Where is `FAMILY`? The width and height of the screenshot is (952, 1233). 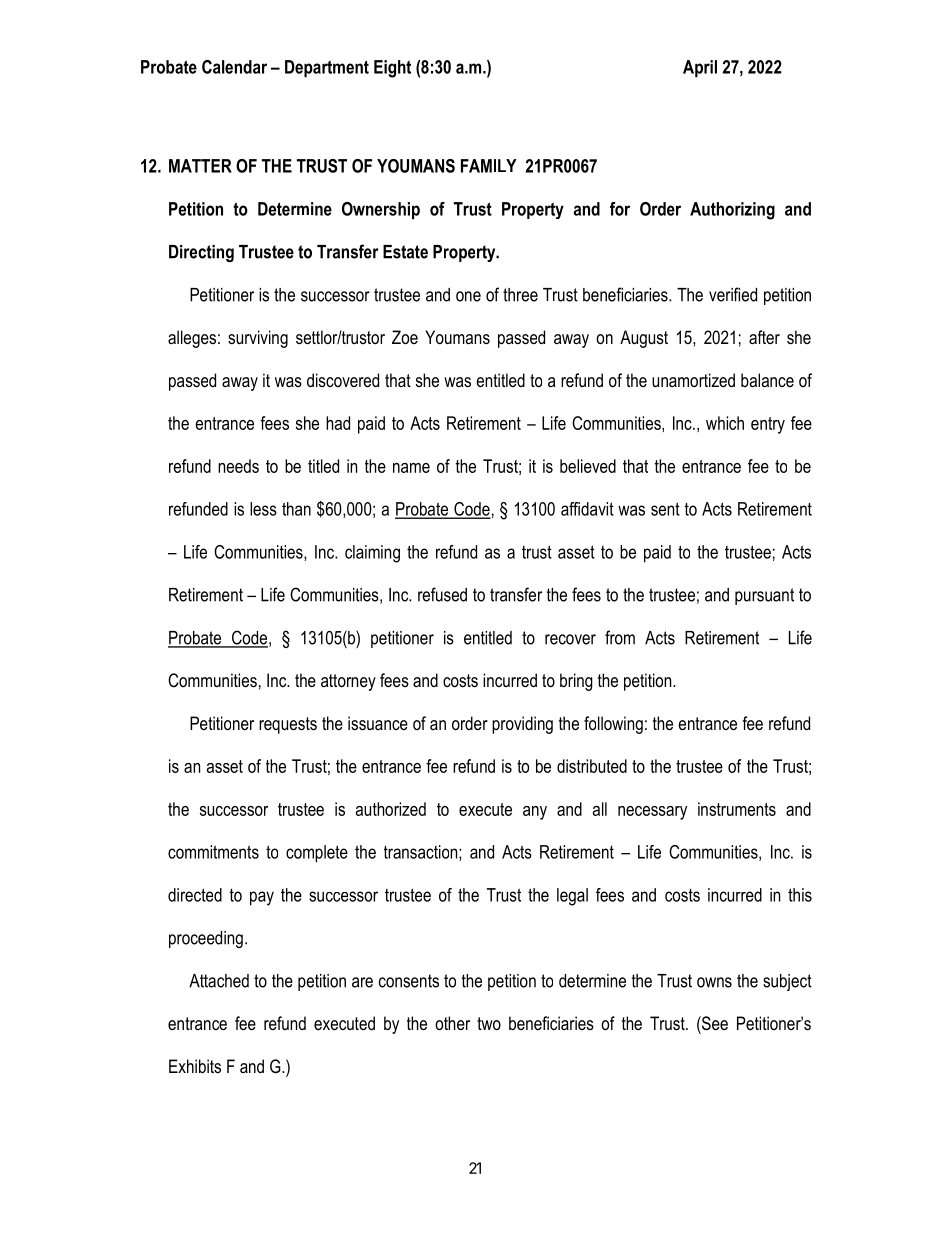 FAMILY is located at coordinates (489, 166).
